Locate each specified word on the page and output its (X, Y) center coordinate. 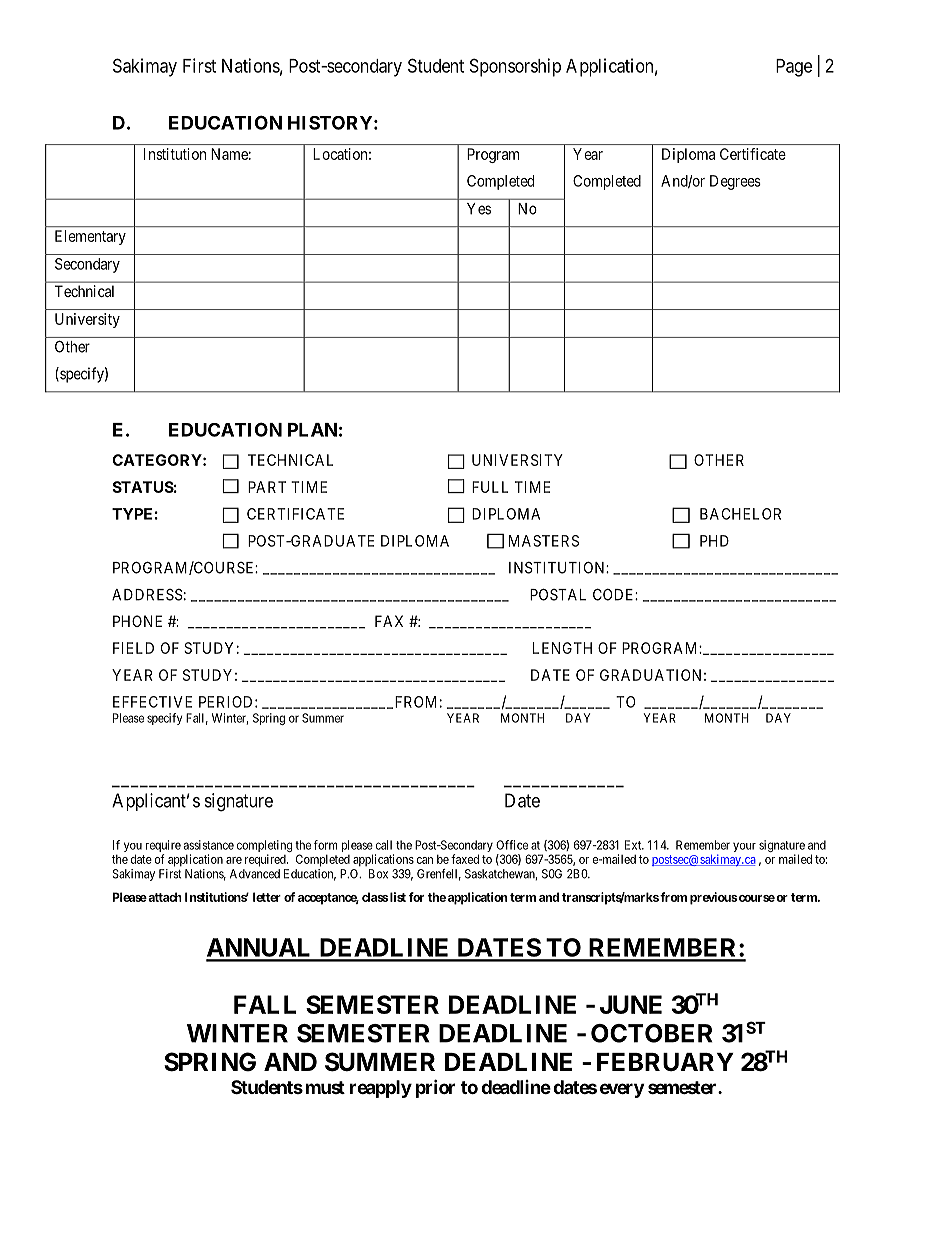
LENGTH (562, 648)
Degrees (735, 182)
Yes (479, 209)
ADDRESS (147, 594)
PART (267, 487)
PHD (714, 541)
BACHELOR (740, 514)
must (325, 1087)
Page (794, 68)
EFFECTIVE (152, 702)
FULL (490, 487)
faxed (465, 859)
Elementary (90, 237)
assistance (208, 845)
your (744, 847)
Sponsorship (515, 67)
